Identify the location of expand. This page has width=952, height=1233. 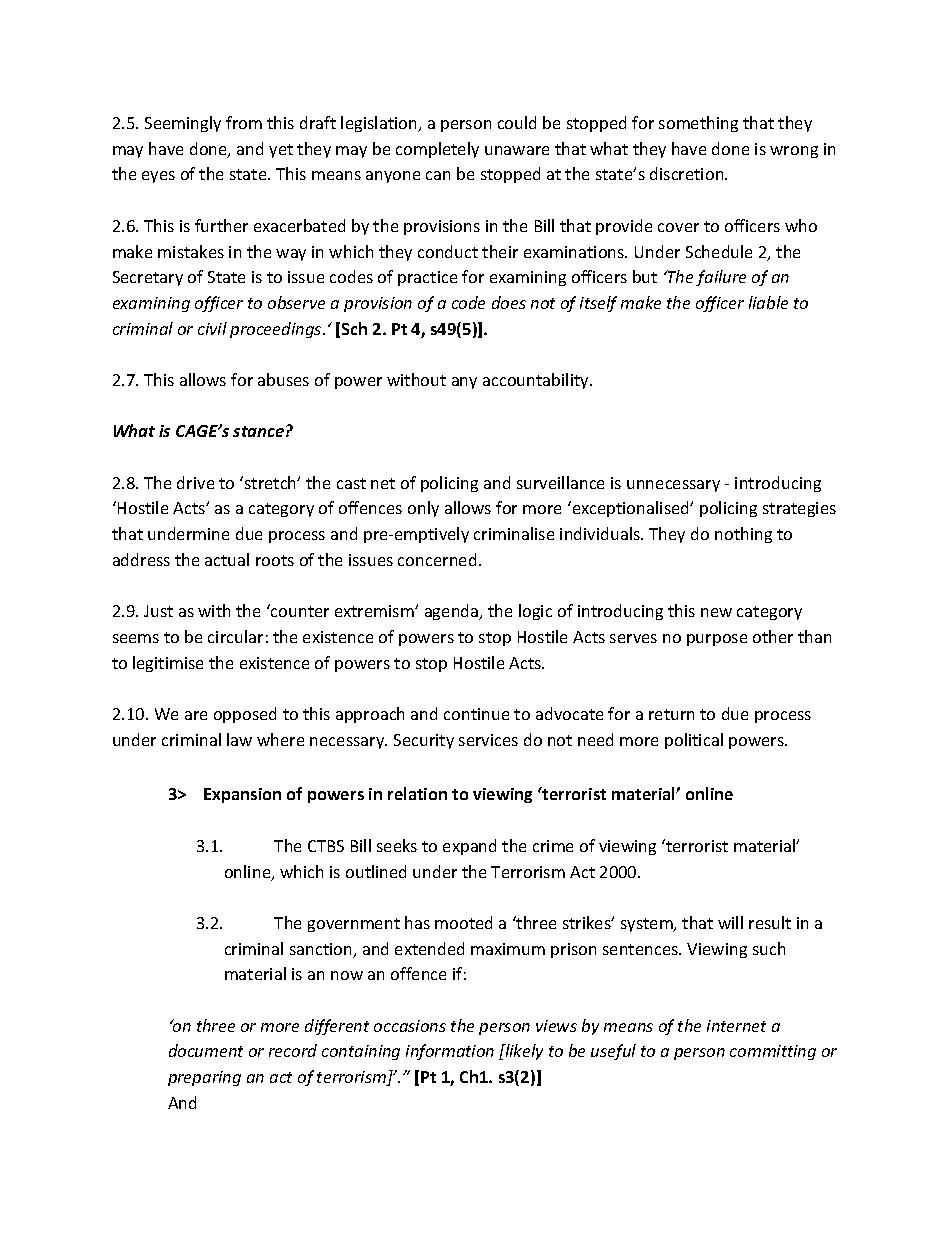
(469, 847).
